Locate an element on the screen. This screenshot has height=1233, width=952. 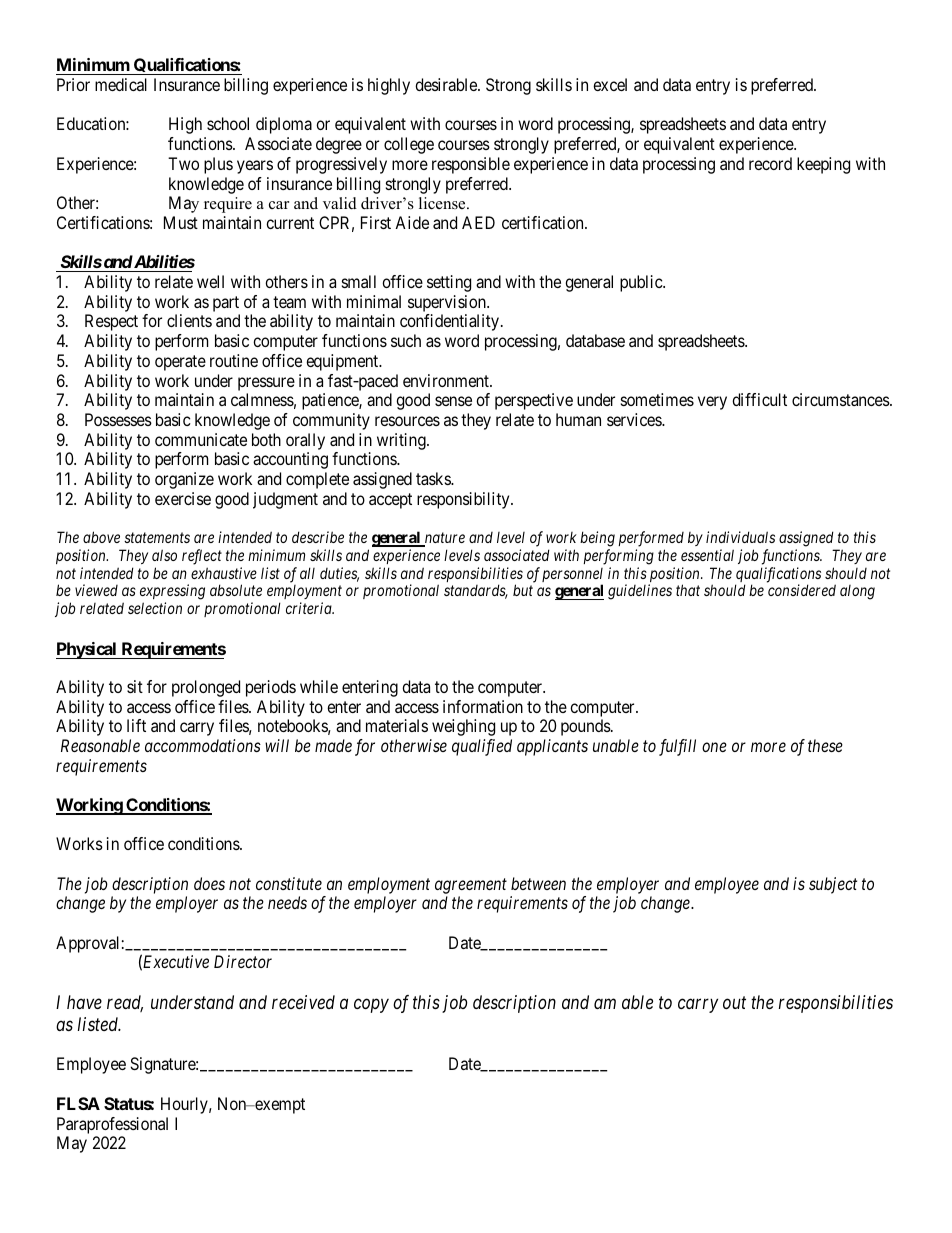
qualified is located at coordinates (482, 747).
